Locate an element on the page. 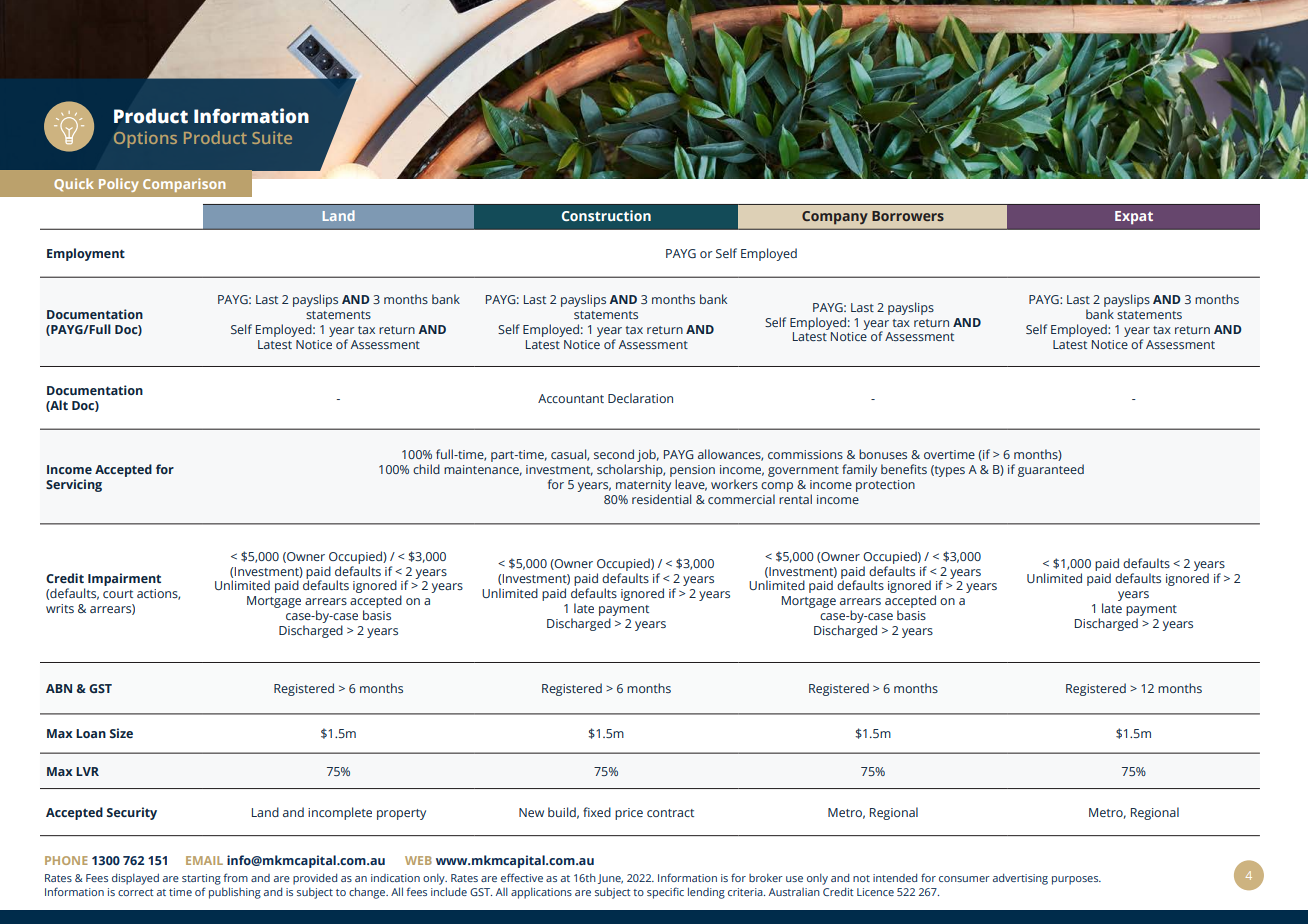 This image has height=924, width=1308. bonuses is located at coordinates (883, 454).
